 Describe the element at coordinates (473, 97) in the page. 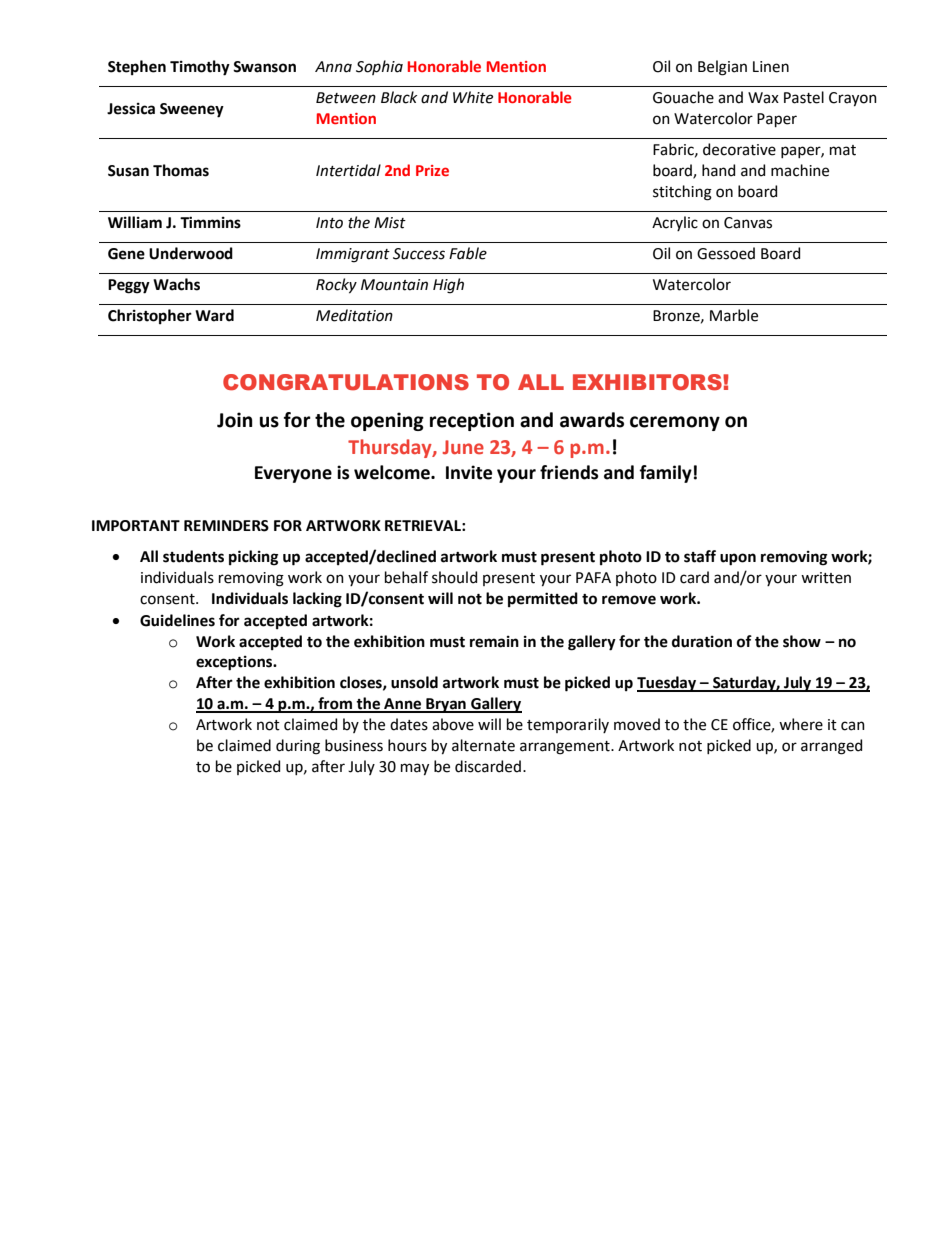

I see `White` at that location.
